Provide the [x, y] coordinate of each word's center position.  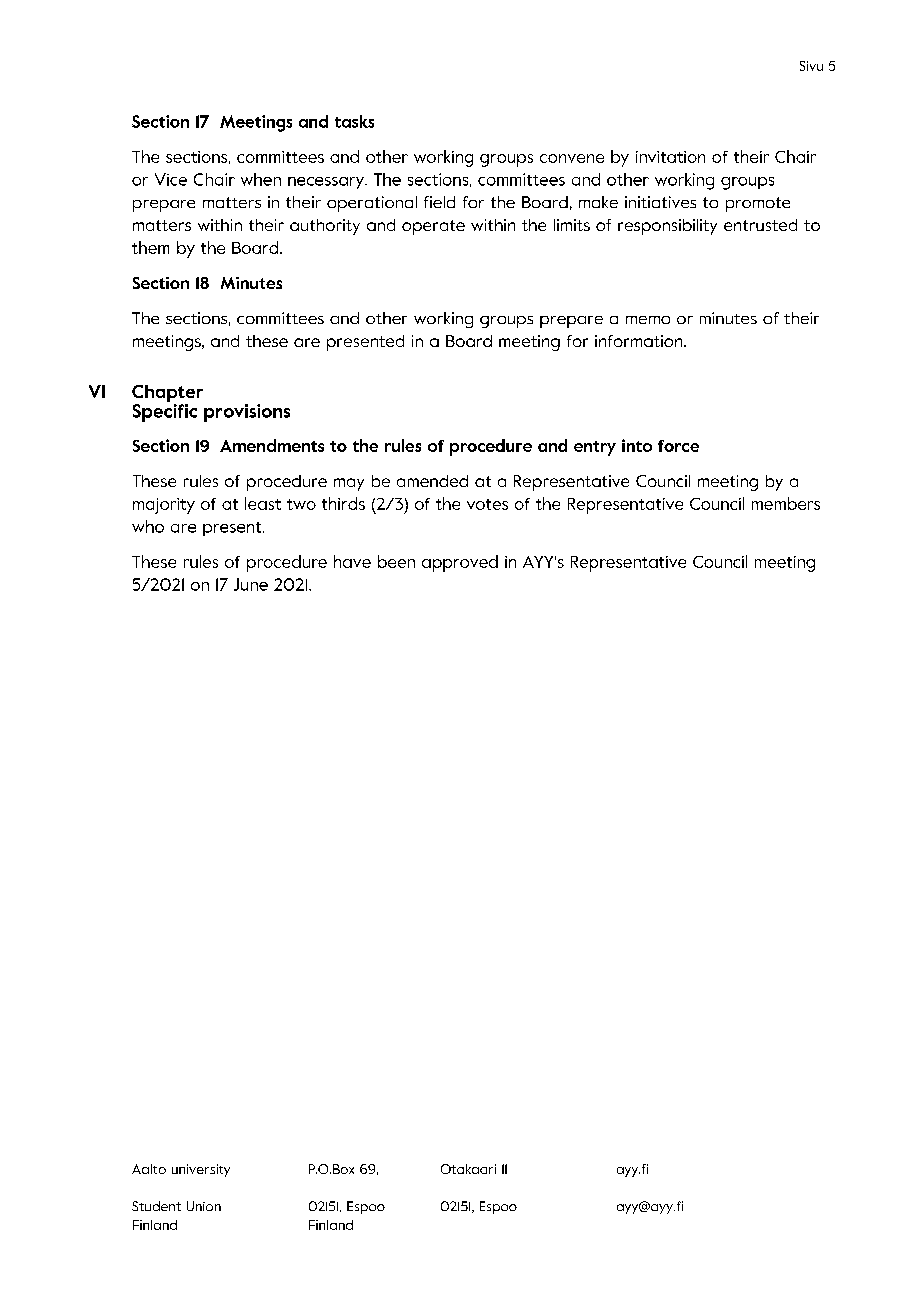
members [786, 503]
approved [460, 563]
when [261, 179]
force [678, 446]
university [201, 1170]
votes [487, 504]
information [640, 341]
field [439, 202]
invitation [670, 157]
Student [156, 1206]
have [352, 561]
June [251, 584]
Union [204, 1206]
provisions [247, 413]
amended [432, 481]
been [396, 561]
